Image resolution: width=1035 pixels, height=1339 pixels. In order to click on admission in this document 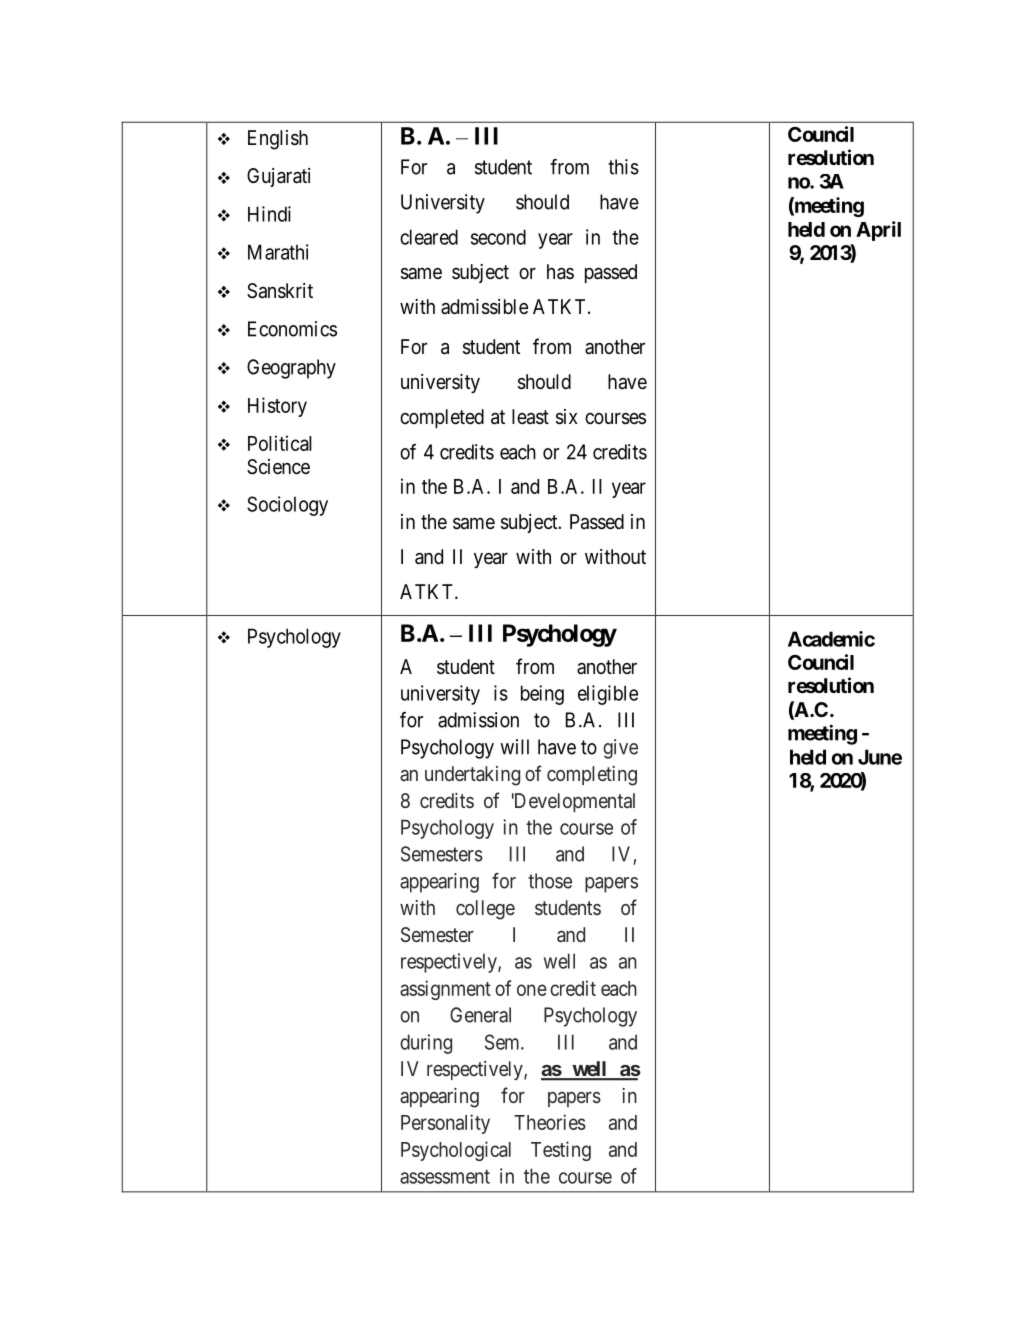, I will do `click(478, 720)`.
